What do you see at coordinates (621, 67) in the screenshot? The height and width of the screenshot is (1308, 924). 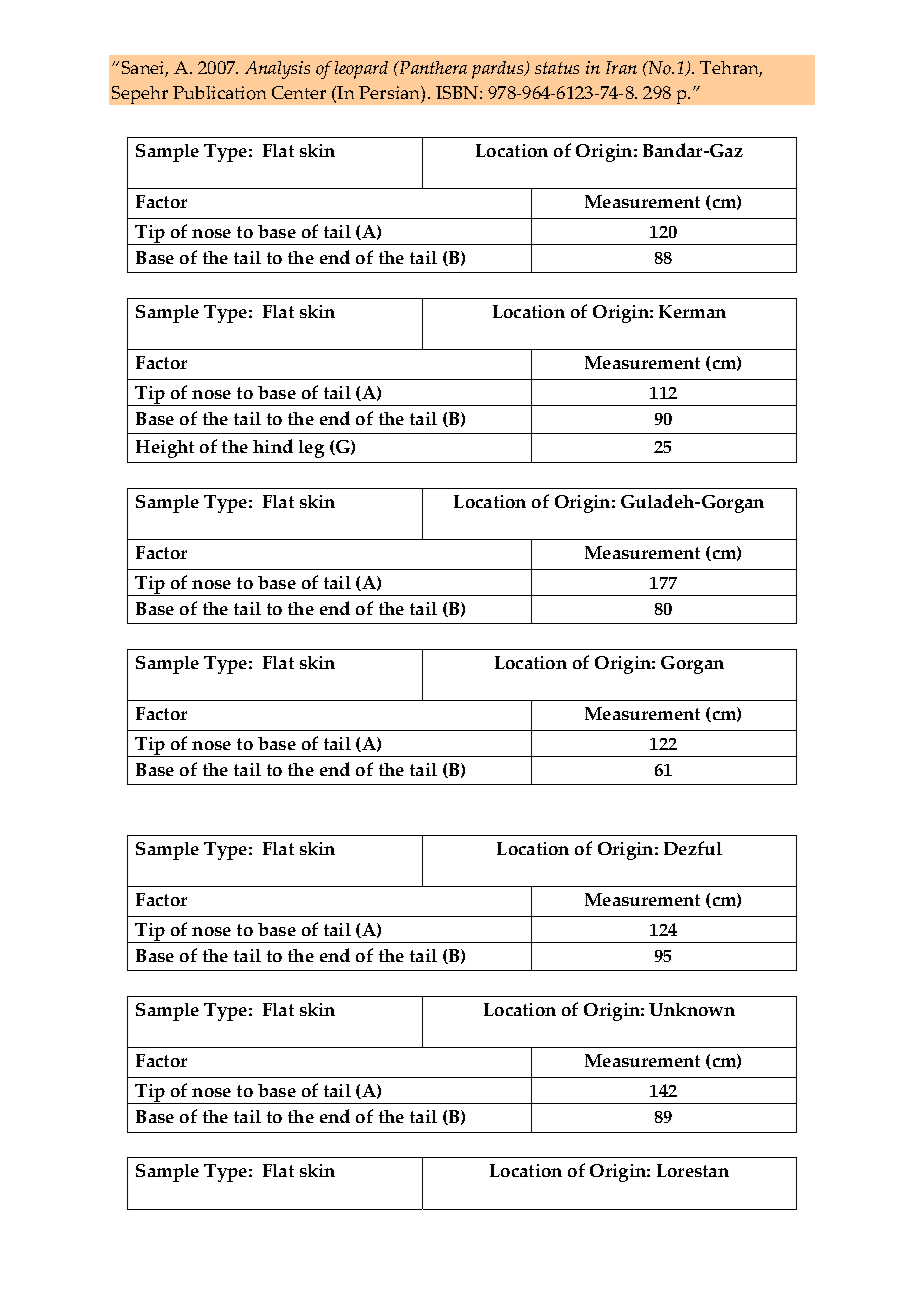 I see `Iran` at bounding box center [621, 67].
